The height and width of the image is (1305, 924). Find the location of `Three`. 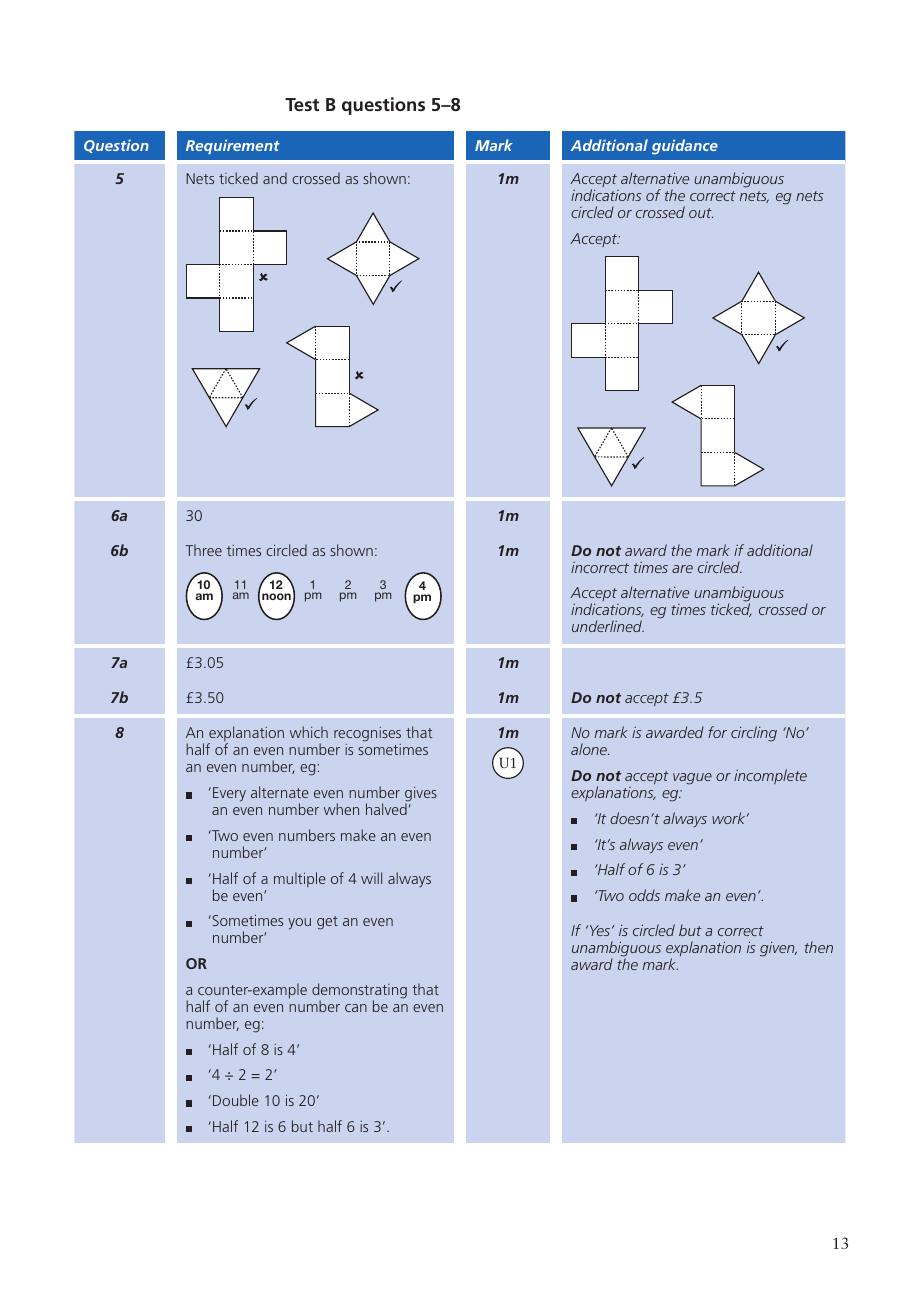

Three is located at coordinates (203, 550).
